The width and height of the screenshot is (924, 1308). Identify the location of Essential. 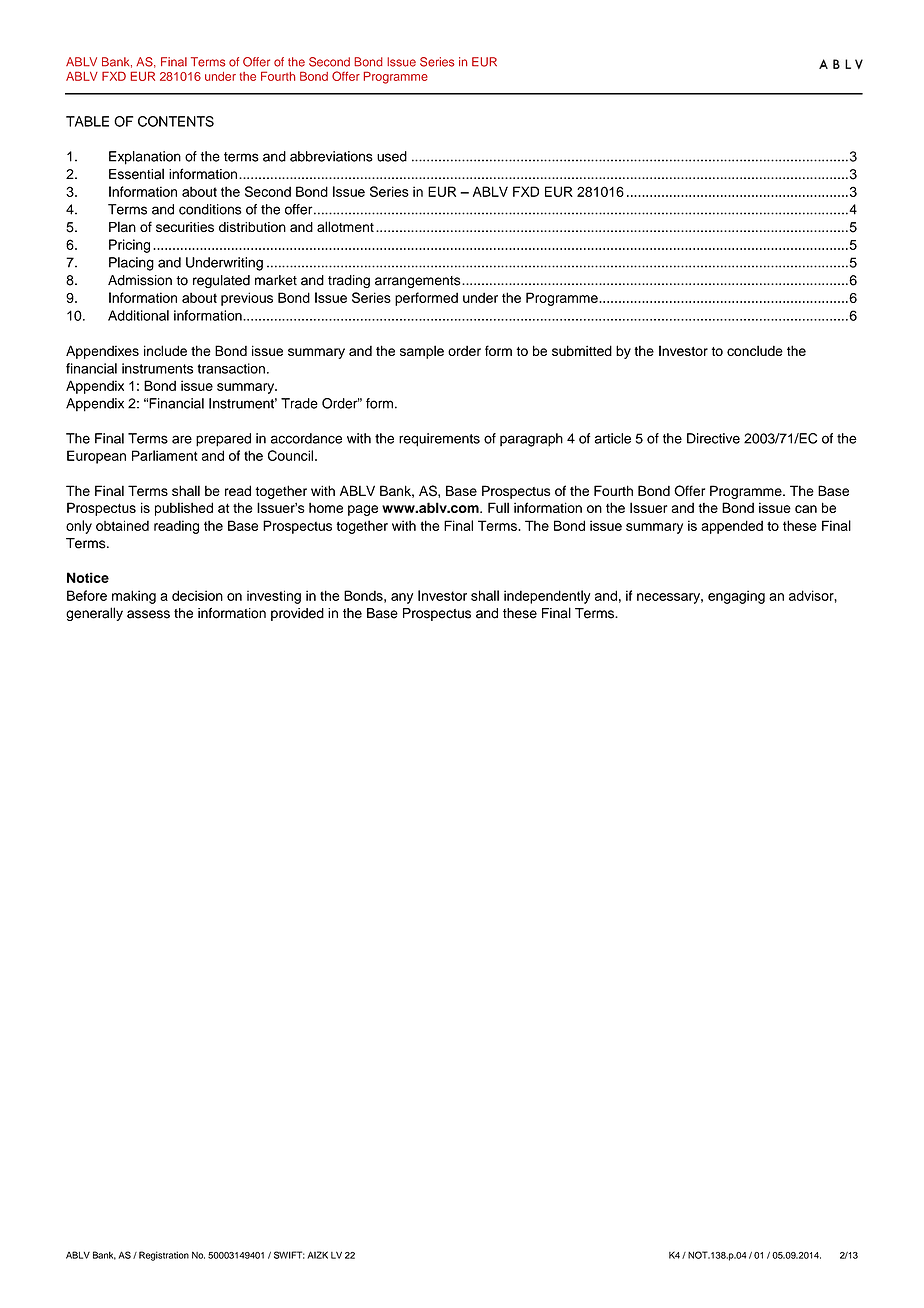
(136, 174).
